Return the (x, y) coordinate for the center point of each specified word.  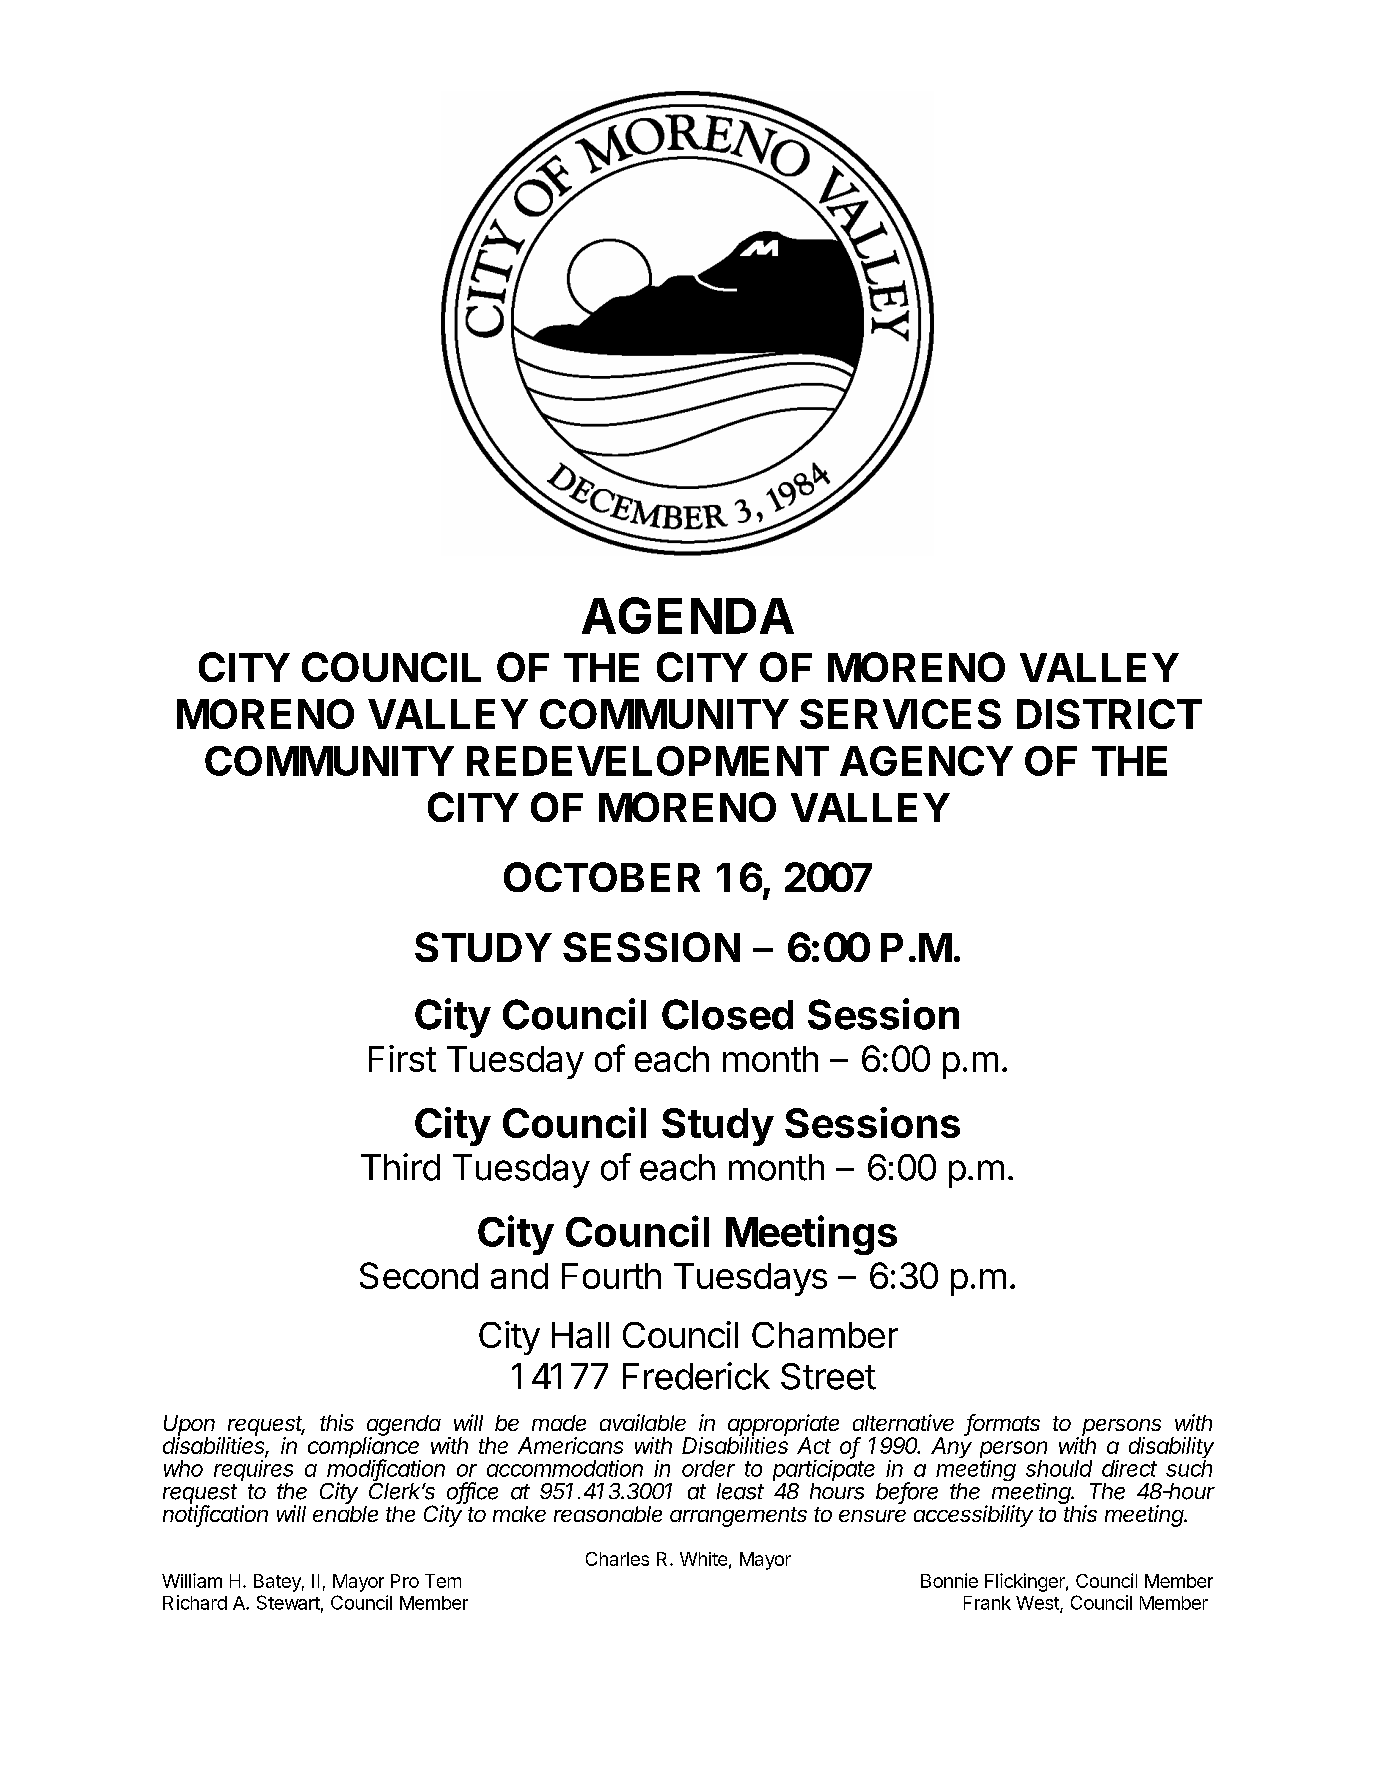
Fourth (611, 1276)
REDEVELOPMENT (648, 761)
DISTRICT (1109, 714)
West (1038, 1604)
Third (400, 1167)
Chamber (825, 1335)
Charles (617, 1559)
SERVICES (900, 714)
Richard (195, 1602)
